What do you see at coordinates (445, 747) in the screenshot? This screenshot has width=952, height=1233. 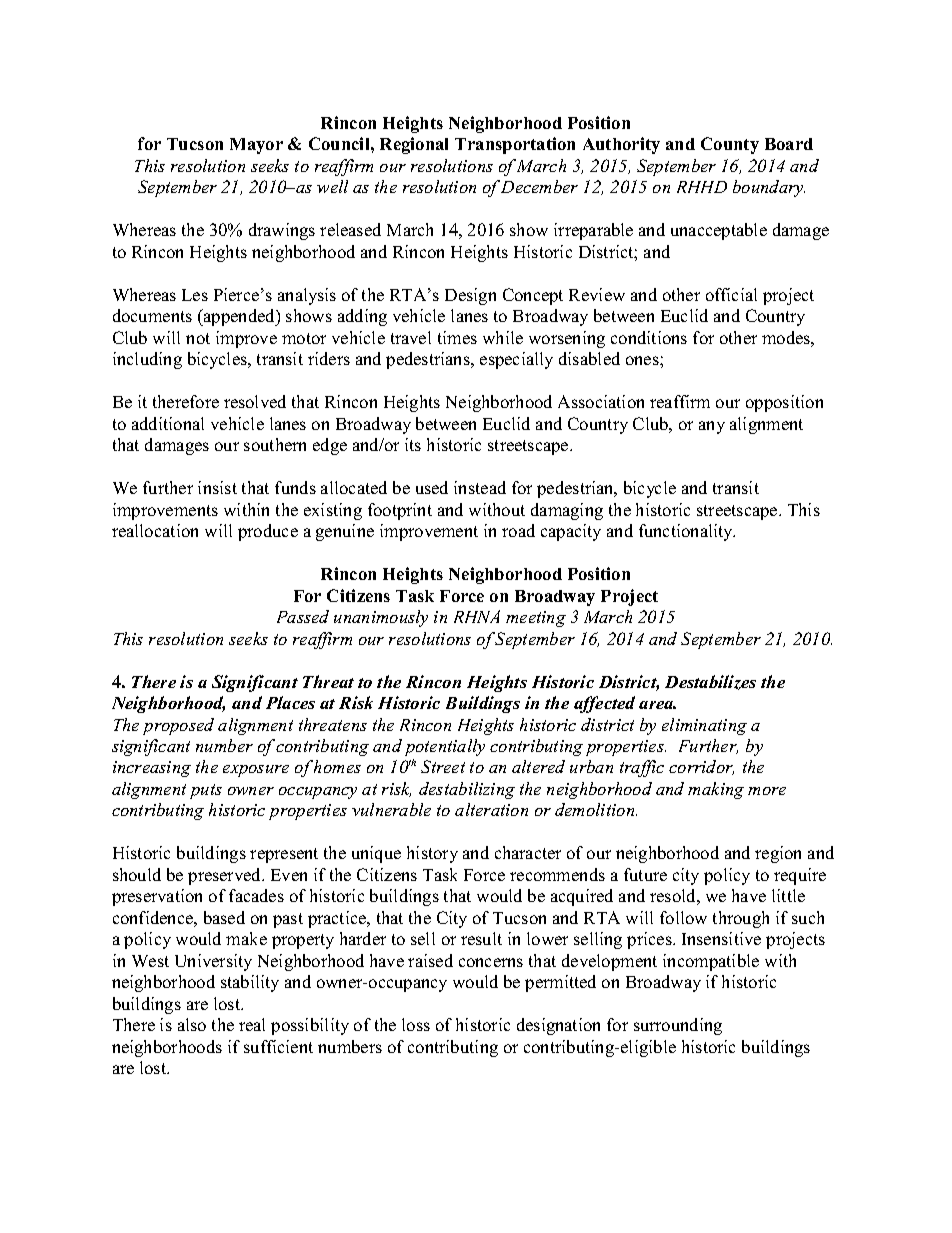 I see `potentially` at bounding box center [445, 747].
